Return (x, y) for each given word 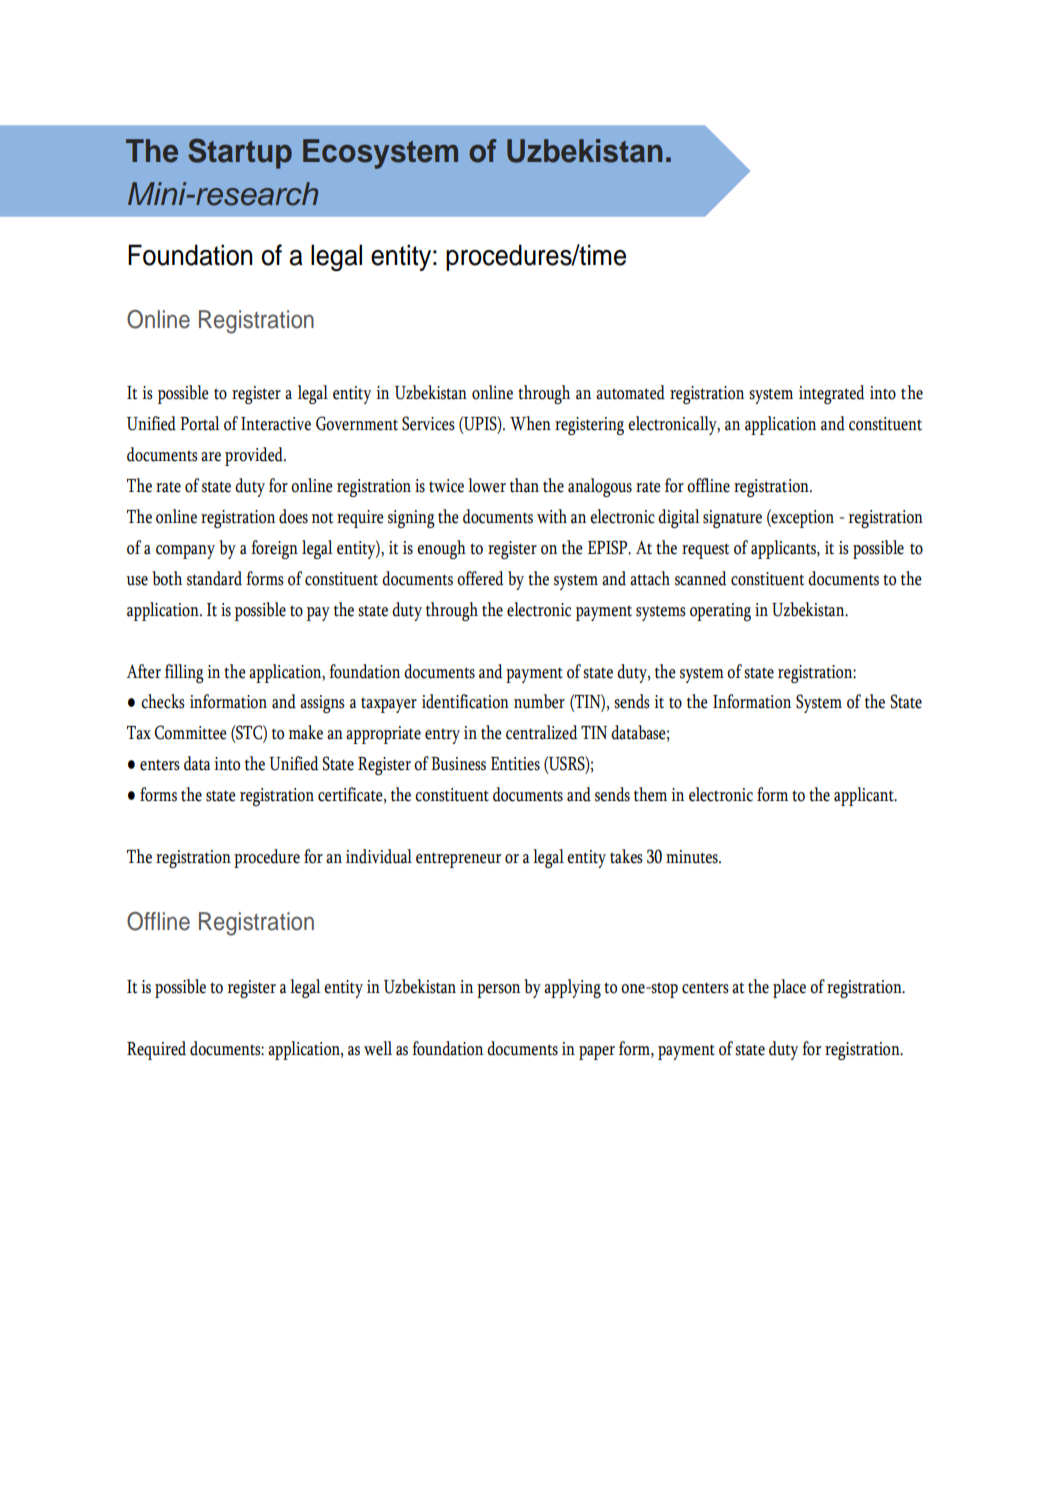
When (530, 423)
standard (214, 578)
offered (480, 578)
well (378, 1048)
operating (720, 612)
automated (630, 392)
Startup (240, 153)
